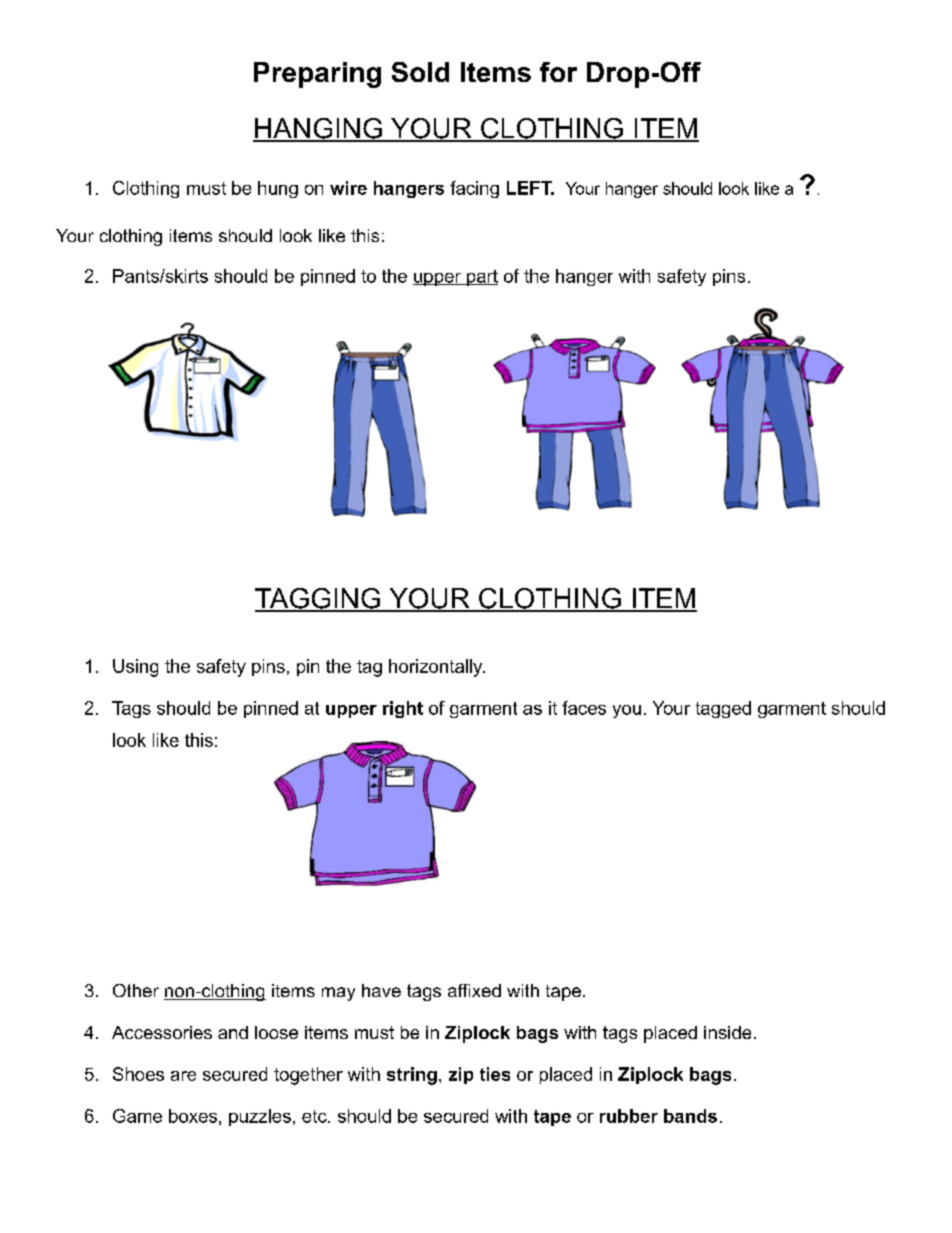 This screenshot has width=952, height=1233. What do you see at coordinates (420, 72) in the screenshot?
I see `Sold` at bounding box center [420, 72].
